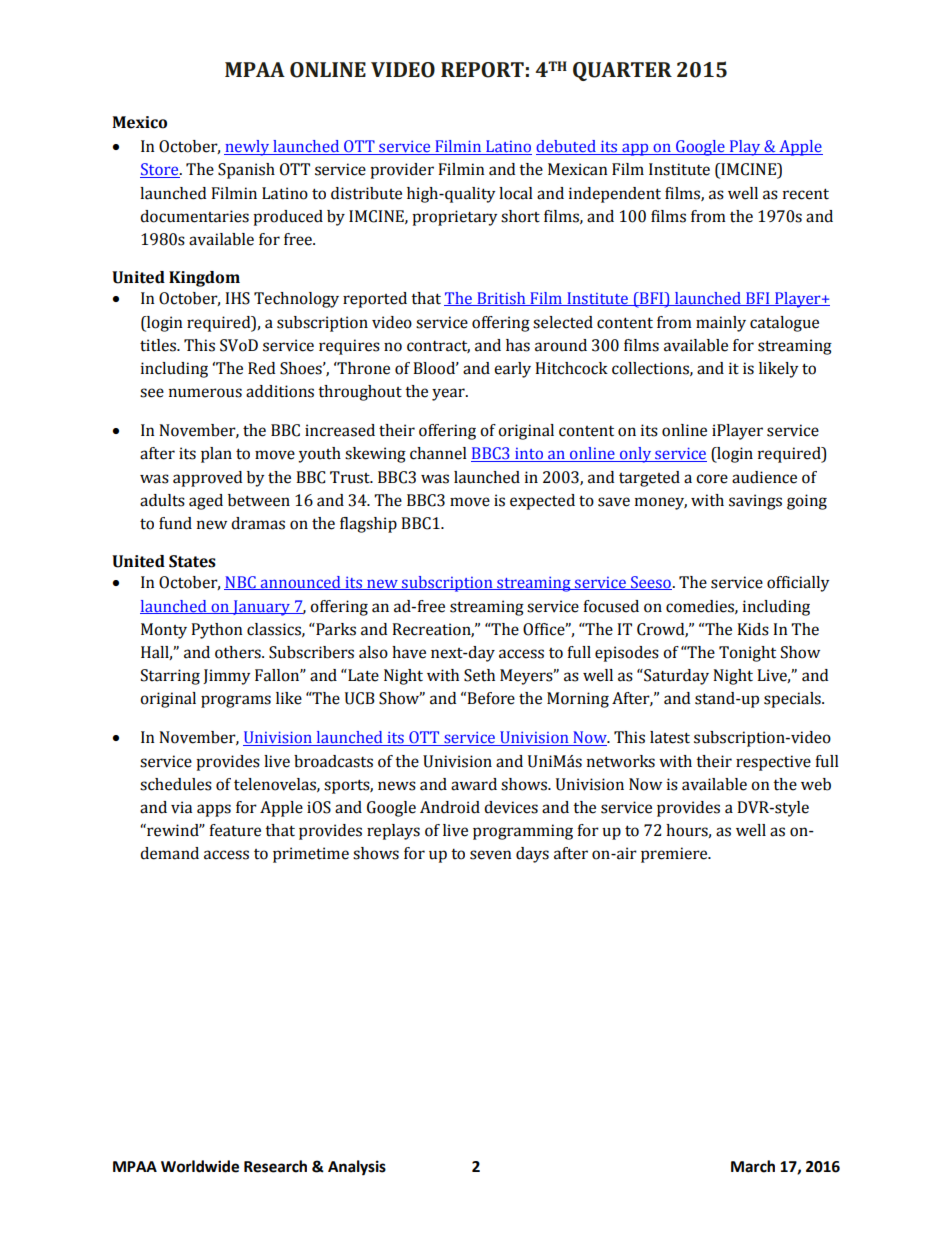  I want to click on plan, so click(216, 455).
